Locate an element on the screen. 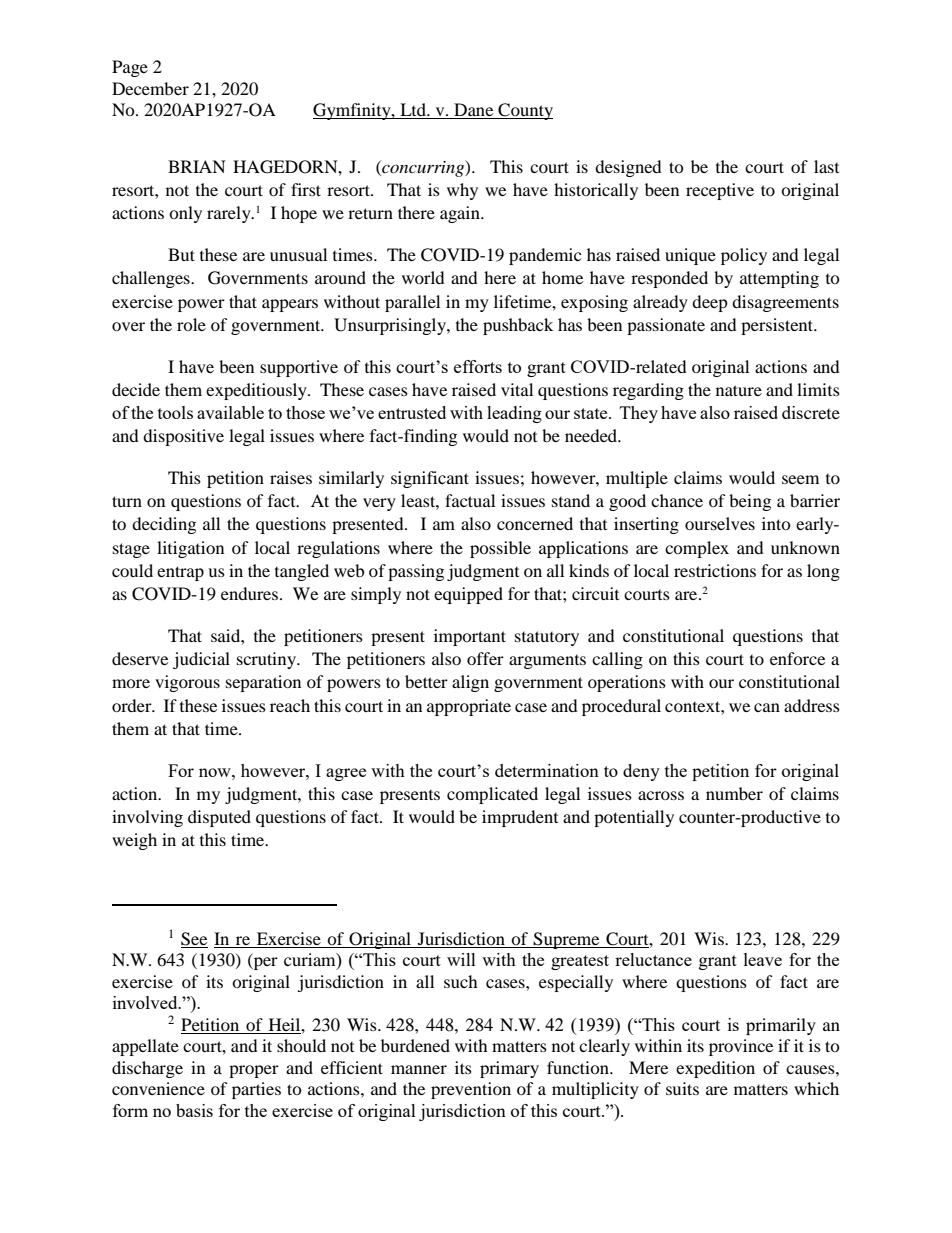  leave is located at coordinates (763, 959).
